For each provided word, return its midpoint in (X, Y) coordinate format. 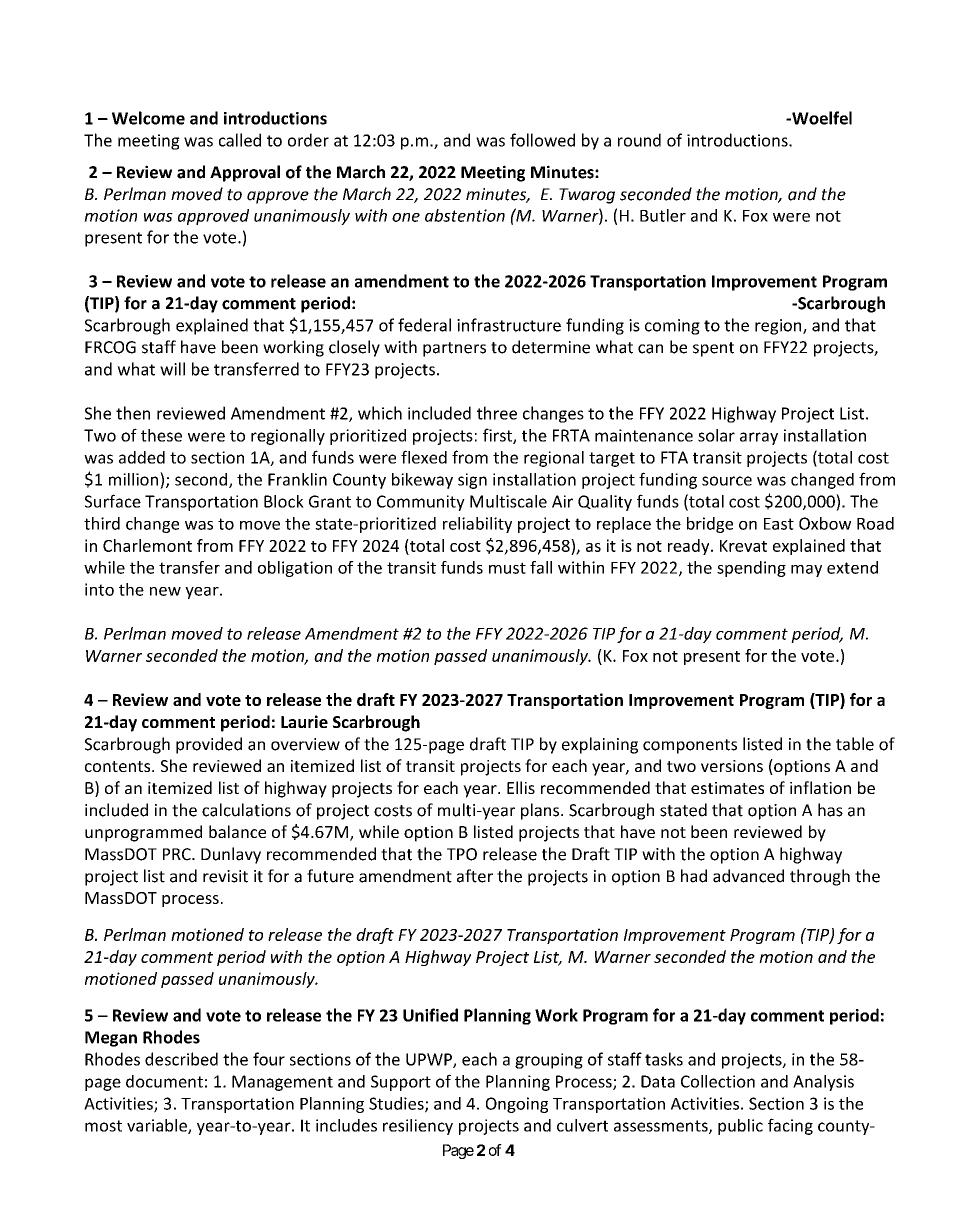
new (165, 591)
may (806, 571)
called (240, 140)
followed (542, 140)
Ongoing (517, 1105)
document (164, 1081)
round (639, 140)
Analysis (823, 1083)
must (507, 568)
